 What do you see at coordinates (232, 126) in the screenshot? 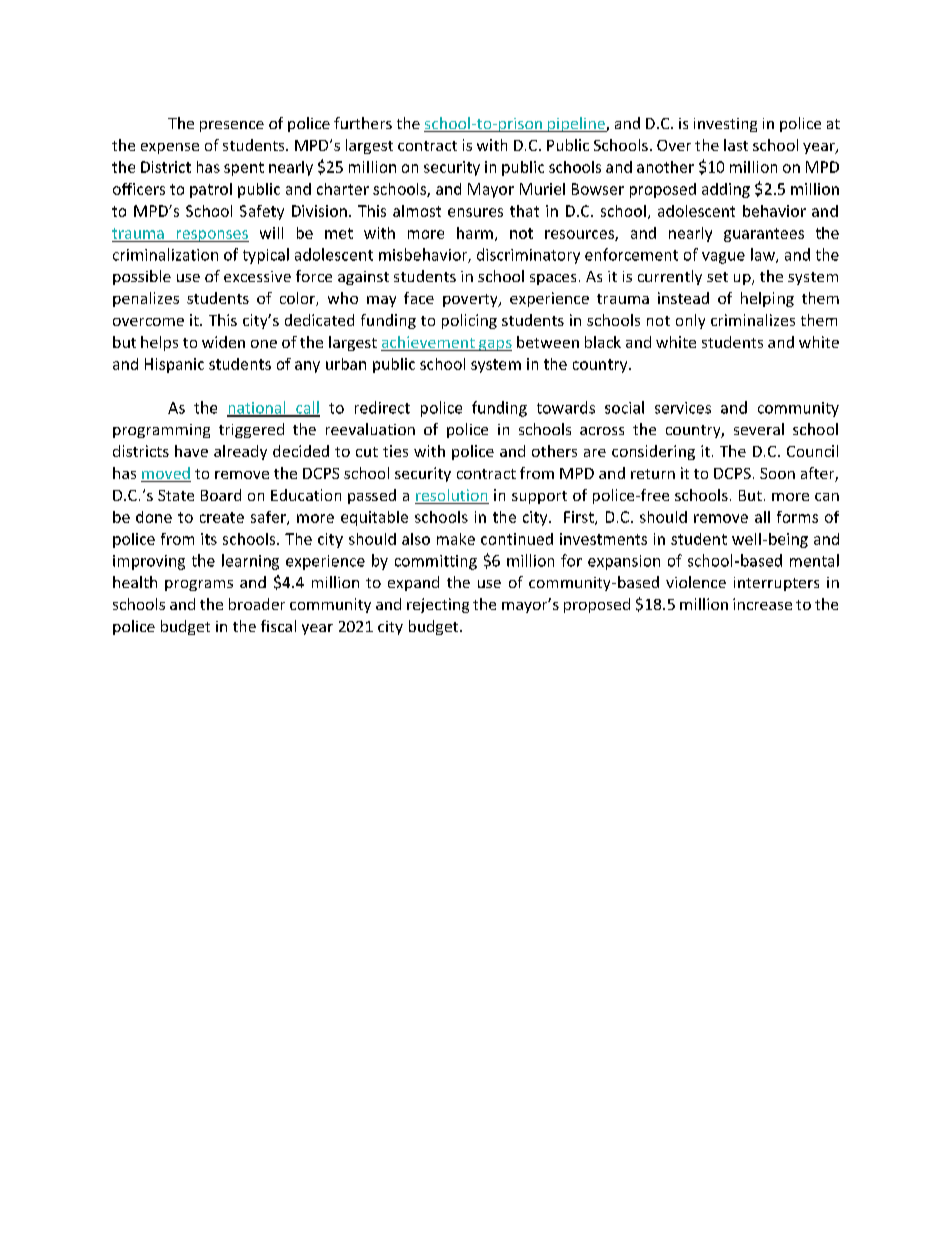
I see `presence` at bounding box center [232, 126].
